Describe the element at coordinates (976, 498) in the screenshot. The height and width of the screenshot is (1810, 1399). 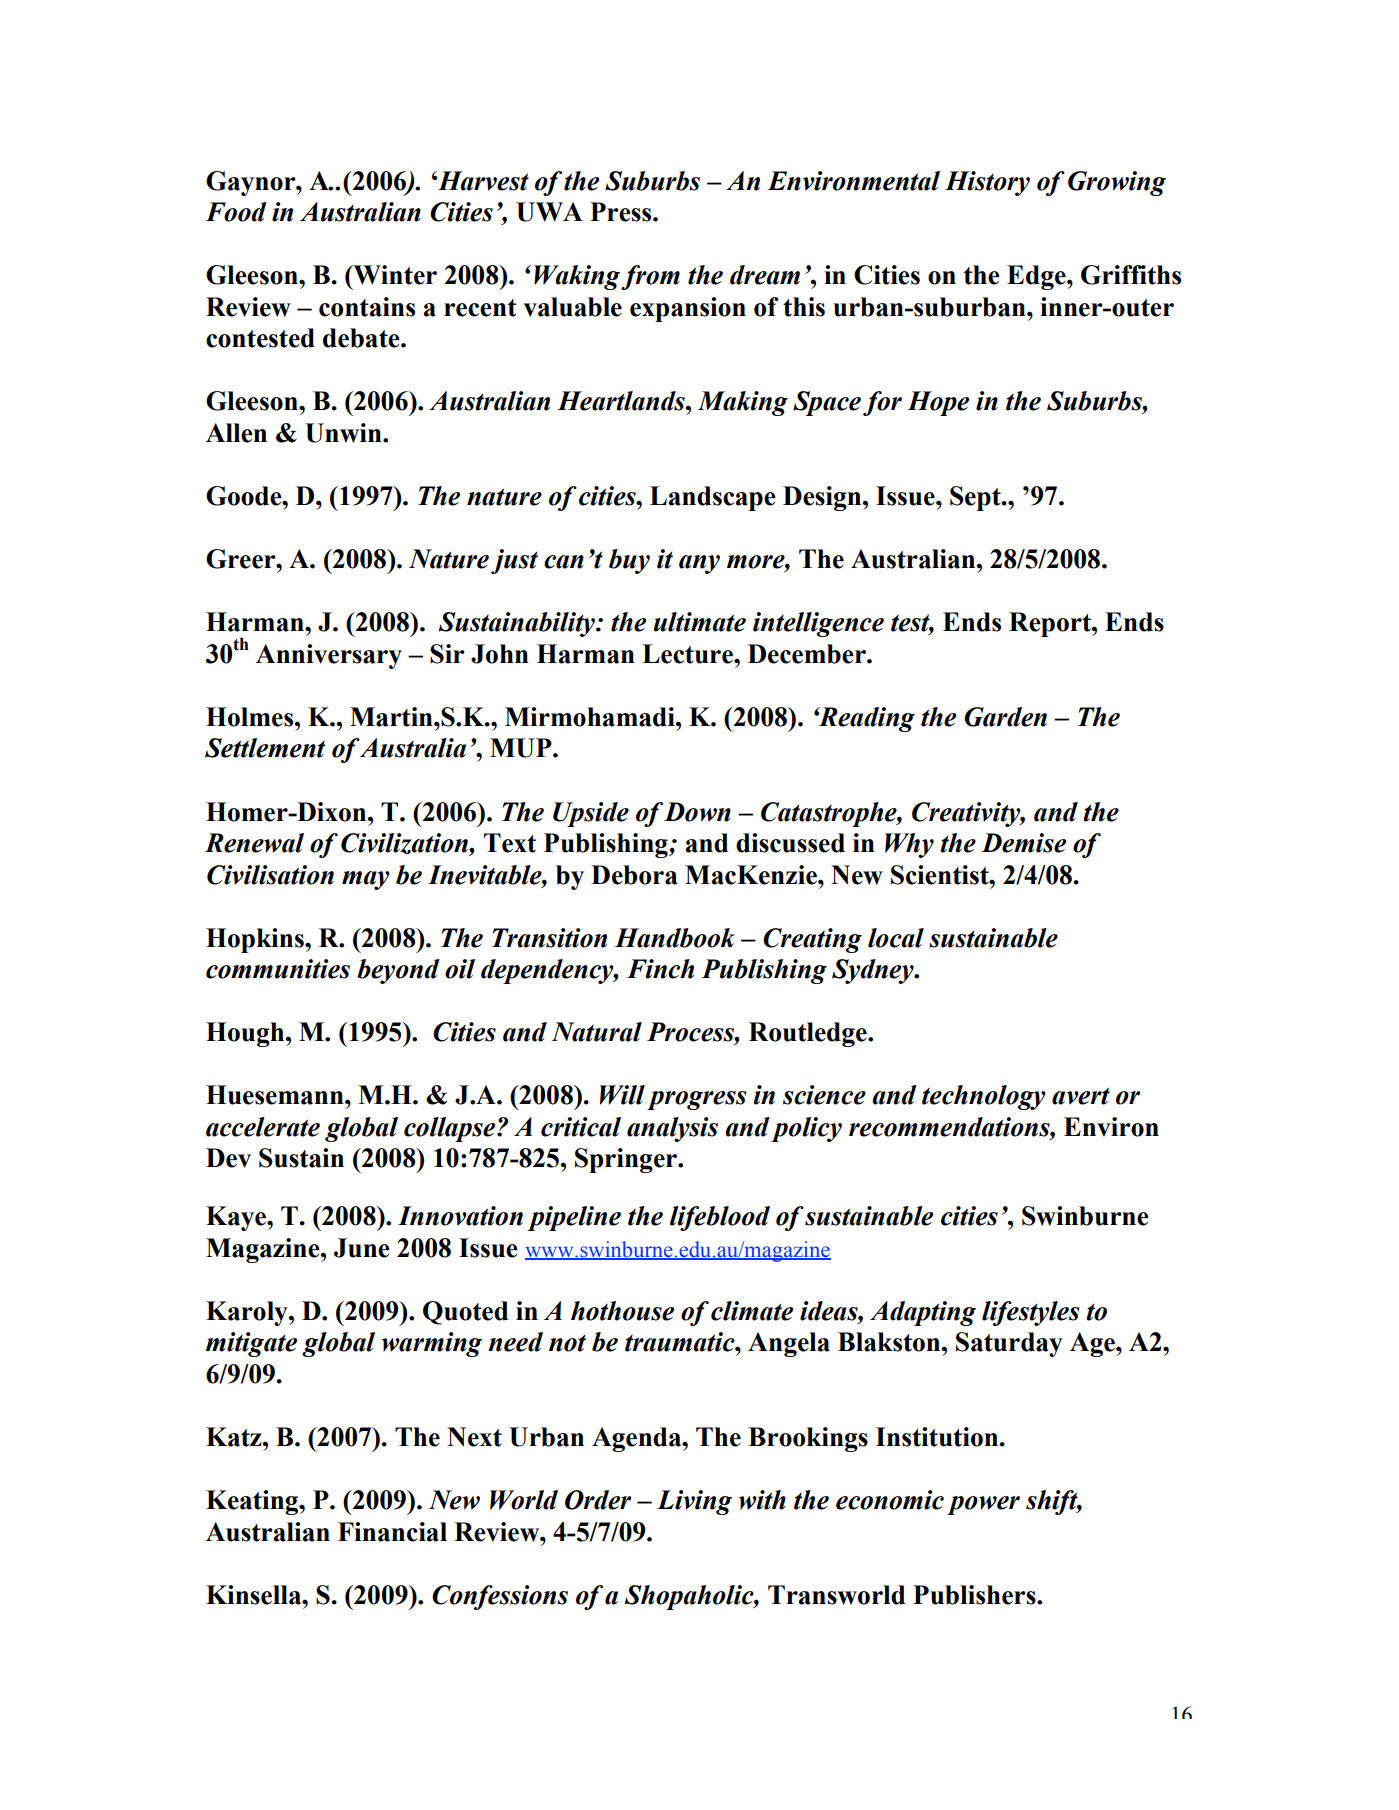
I see `Sept` at that location.
